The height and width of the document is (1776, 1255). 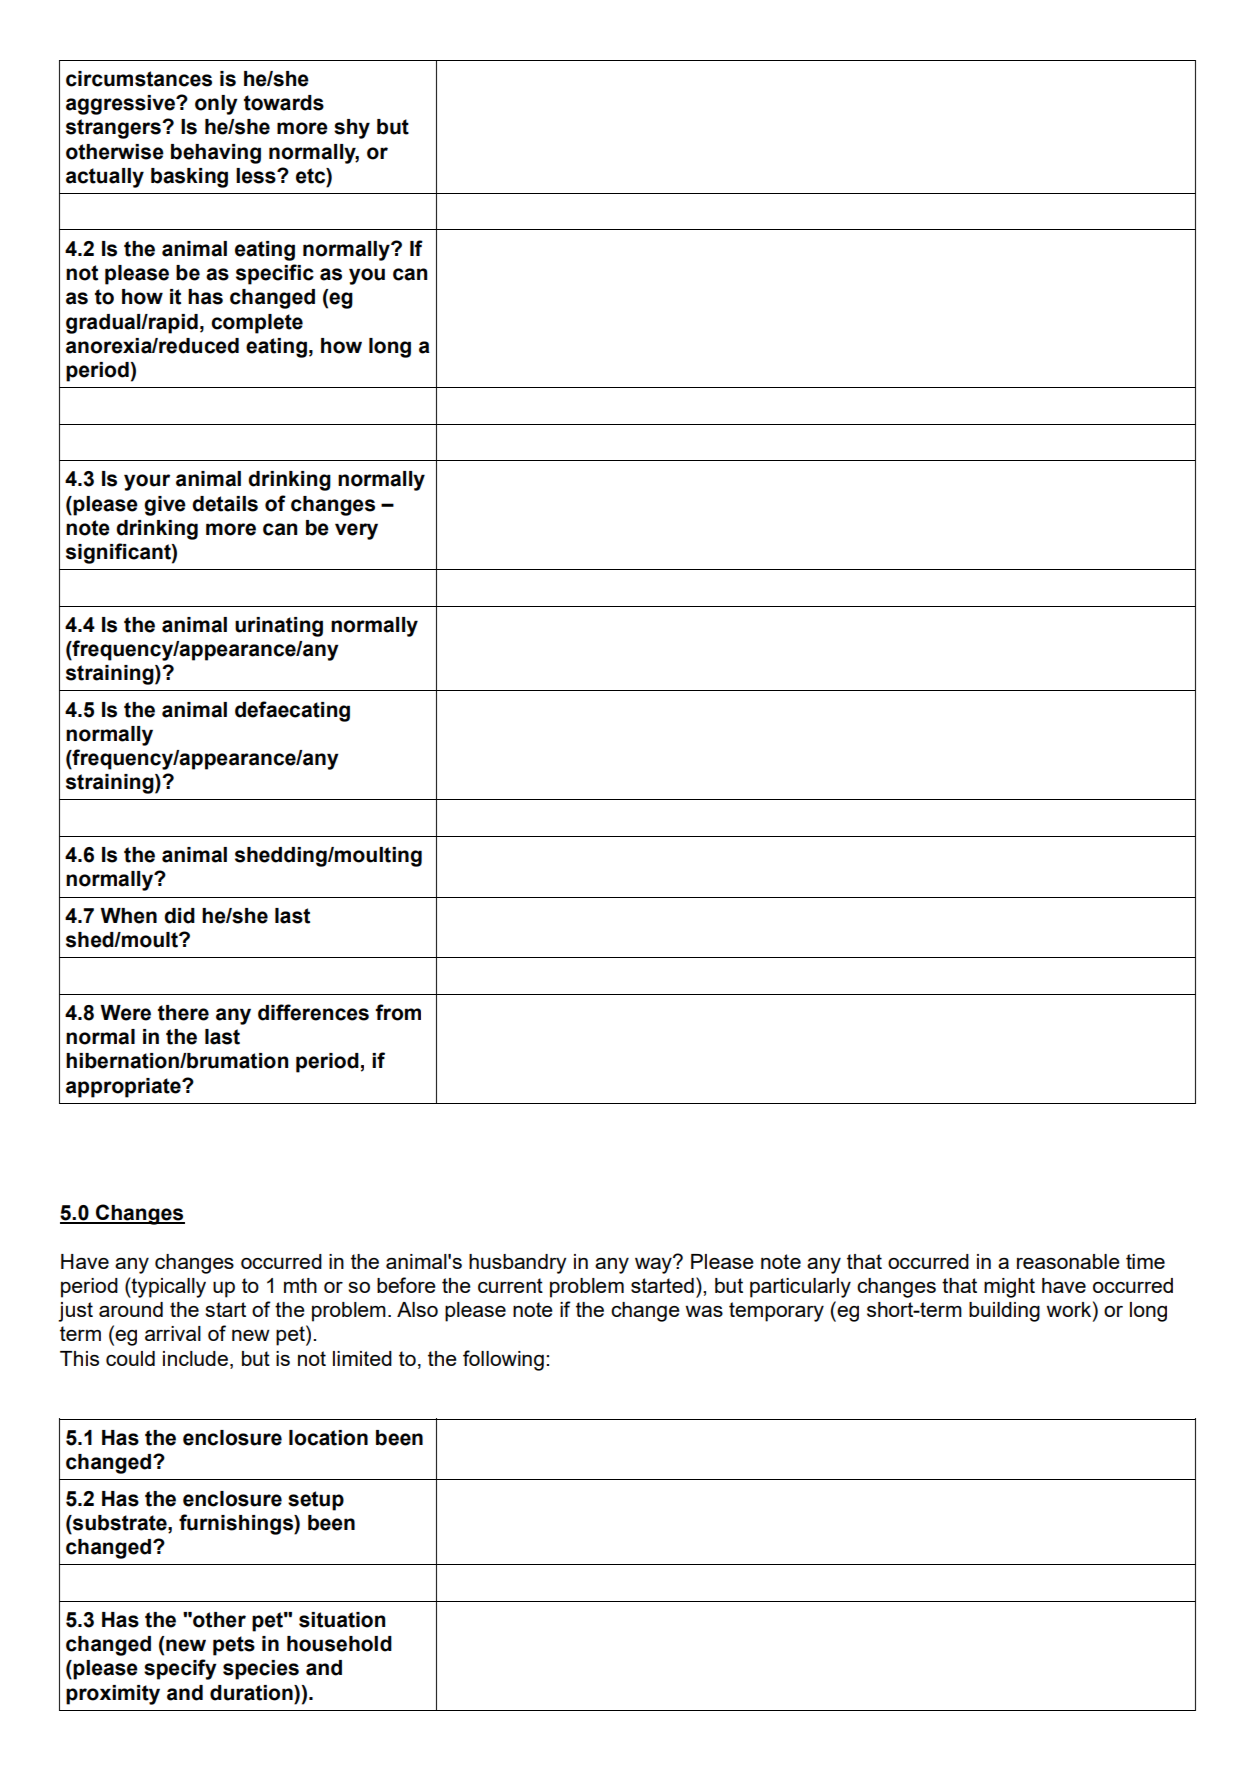 I want to click on specific, so click(x=275, y=274).
